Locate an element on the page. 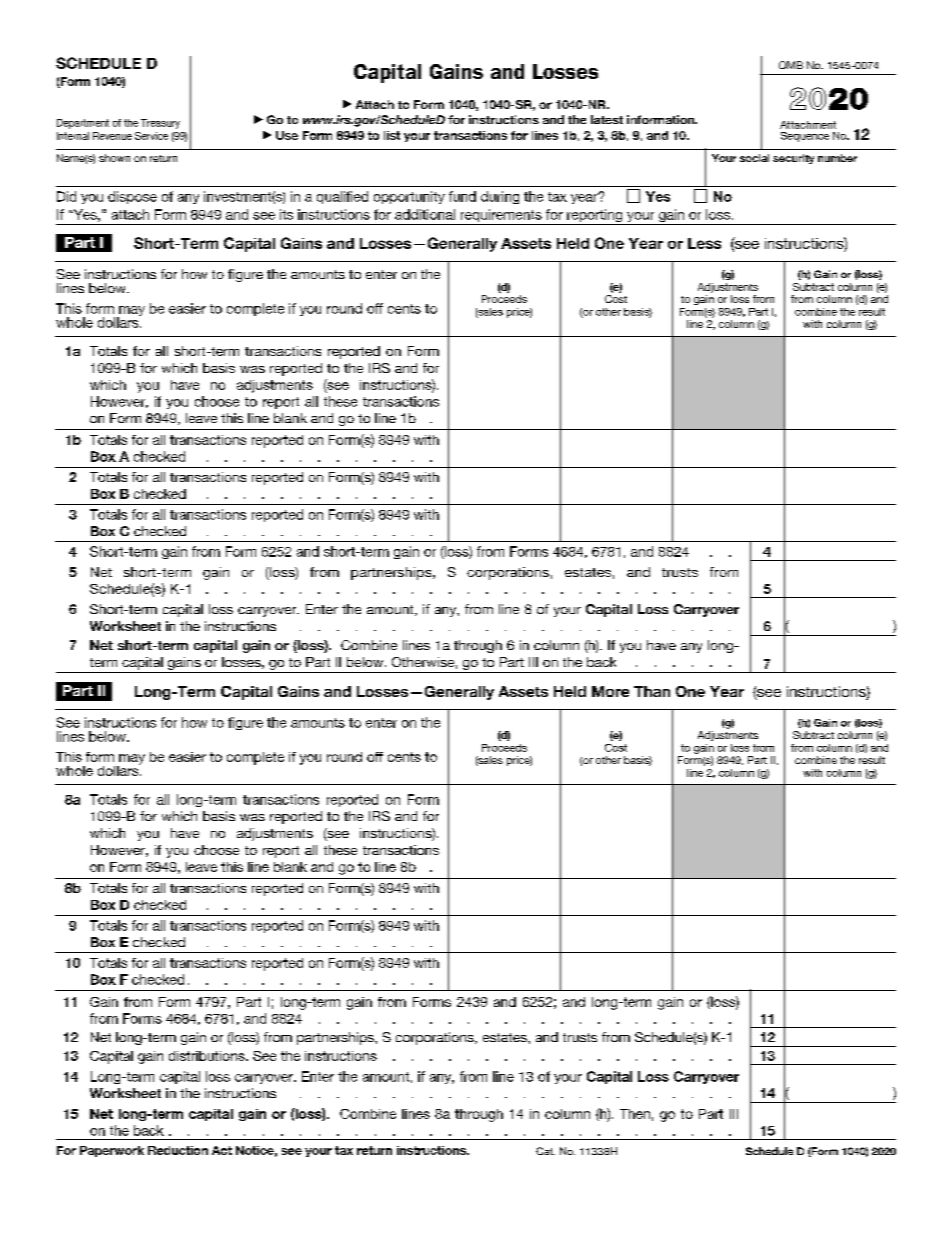 This page has height=1233, width=952. Paperwork is located at coordinates (112, 1151).
